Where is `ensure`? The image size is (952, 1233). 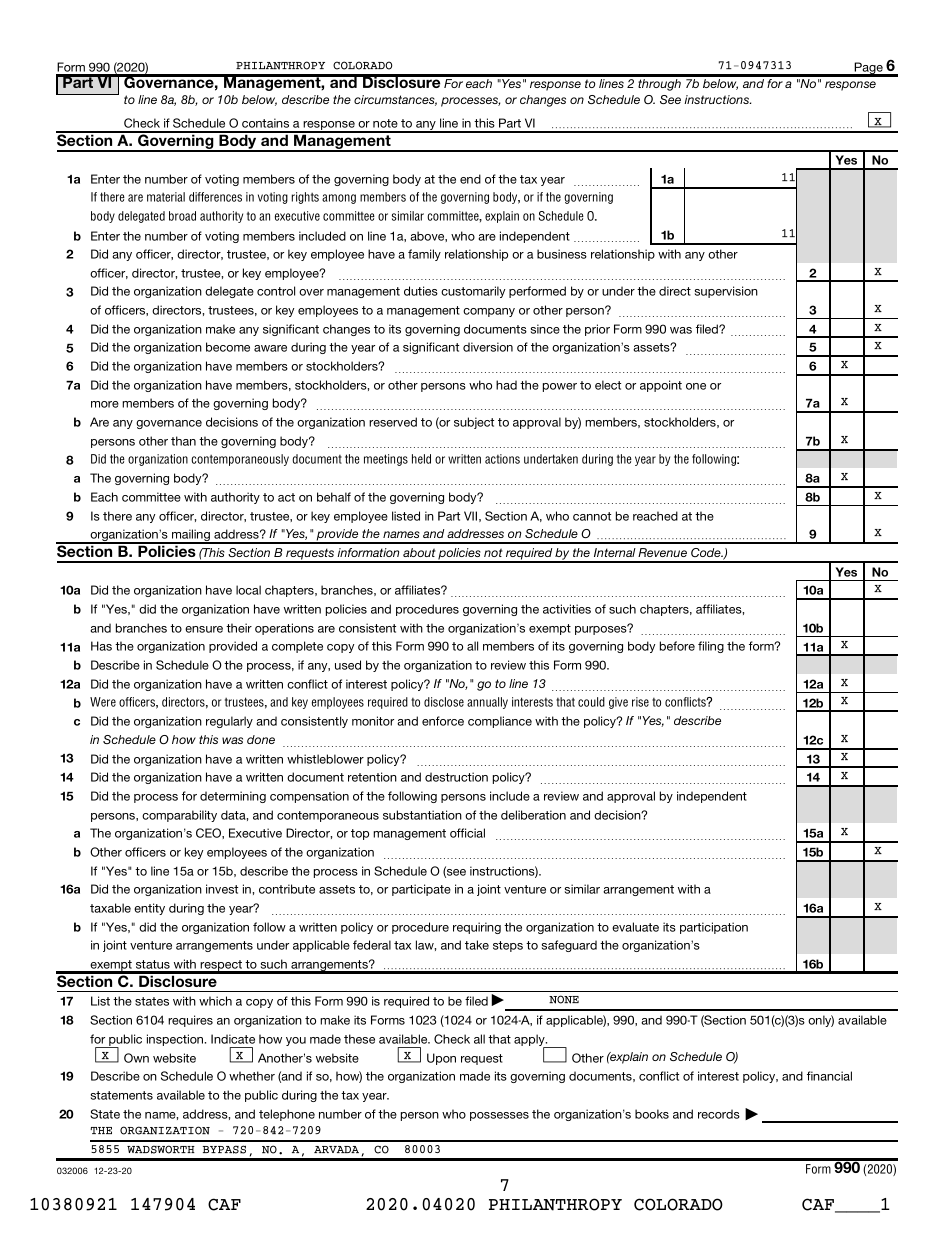 ensure is located at coordinates (204, 629).
